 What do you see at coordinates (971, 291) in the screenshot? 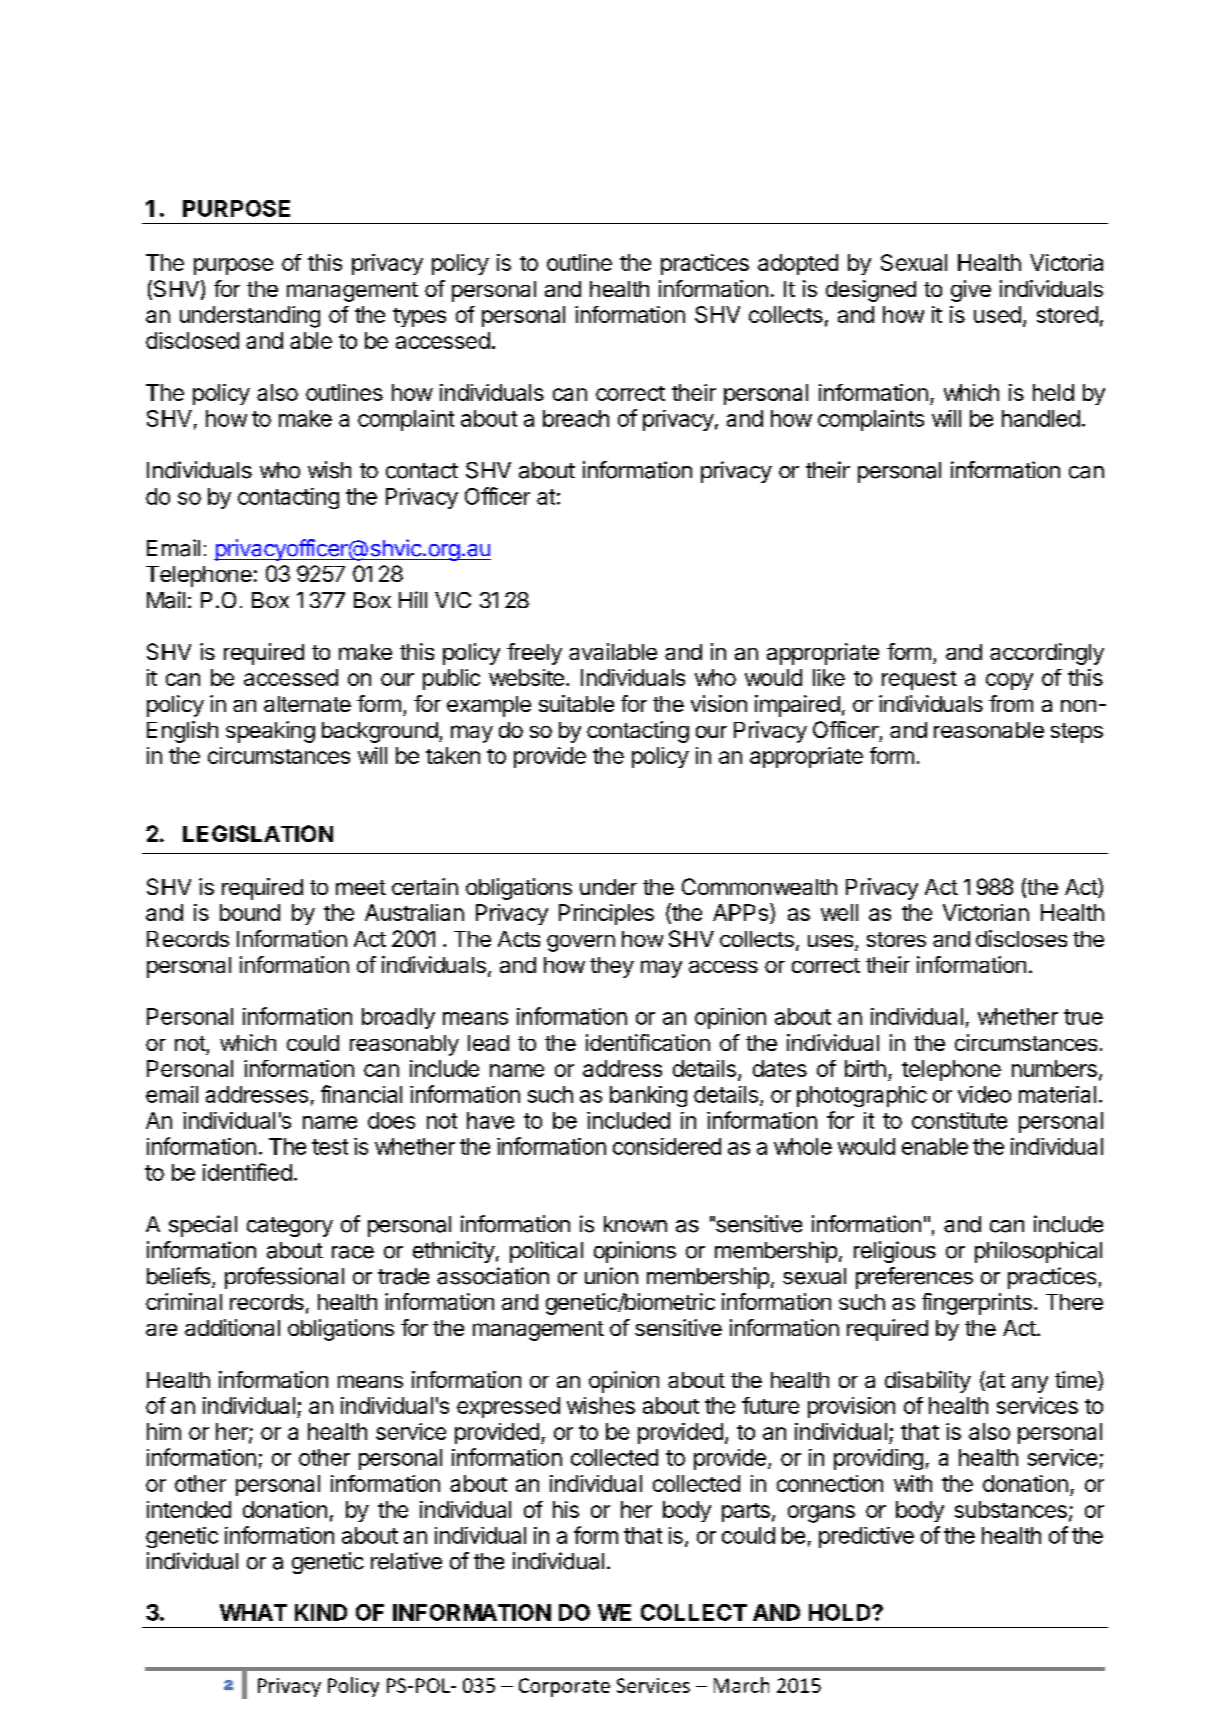
I see `give` at bounding box center [971, 291].
